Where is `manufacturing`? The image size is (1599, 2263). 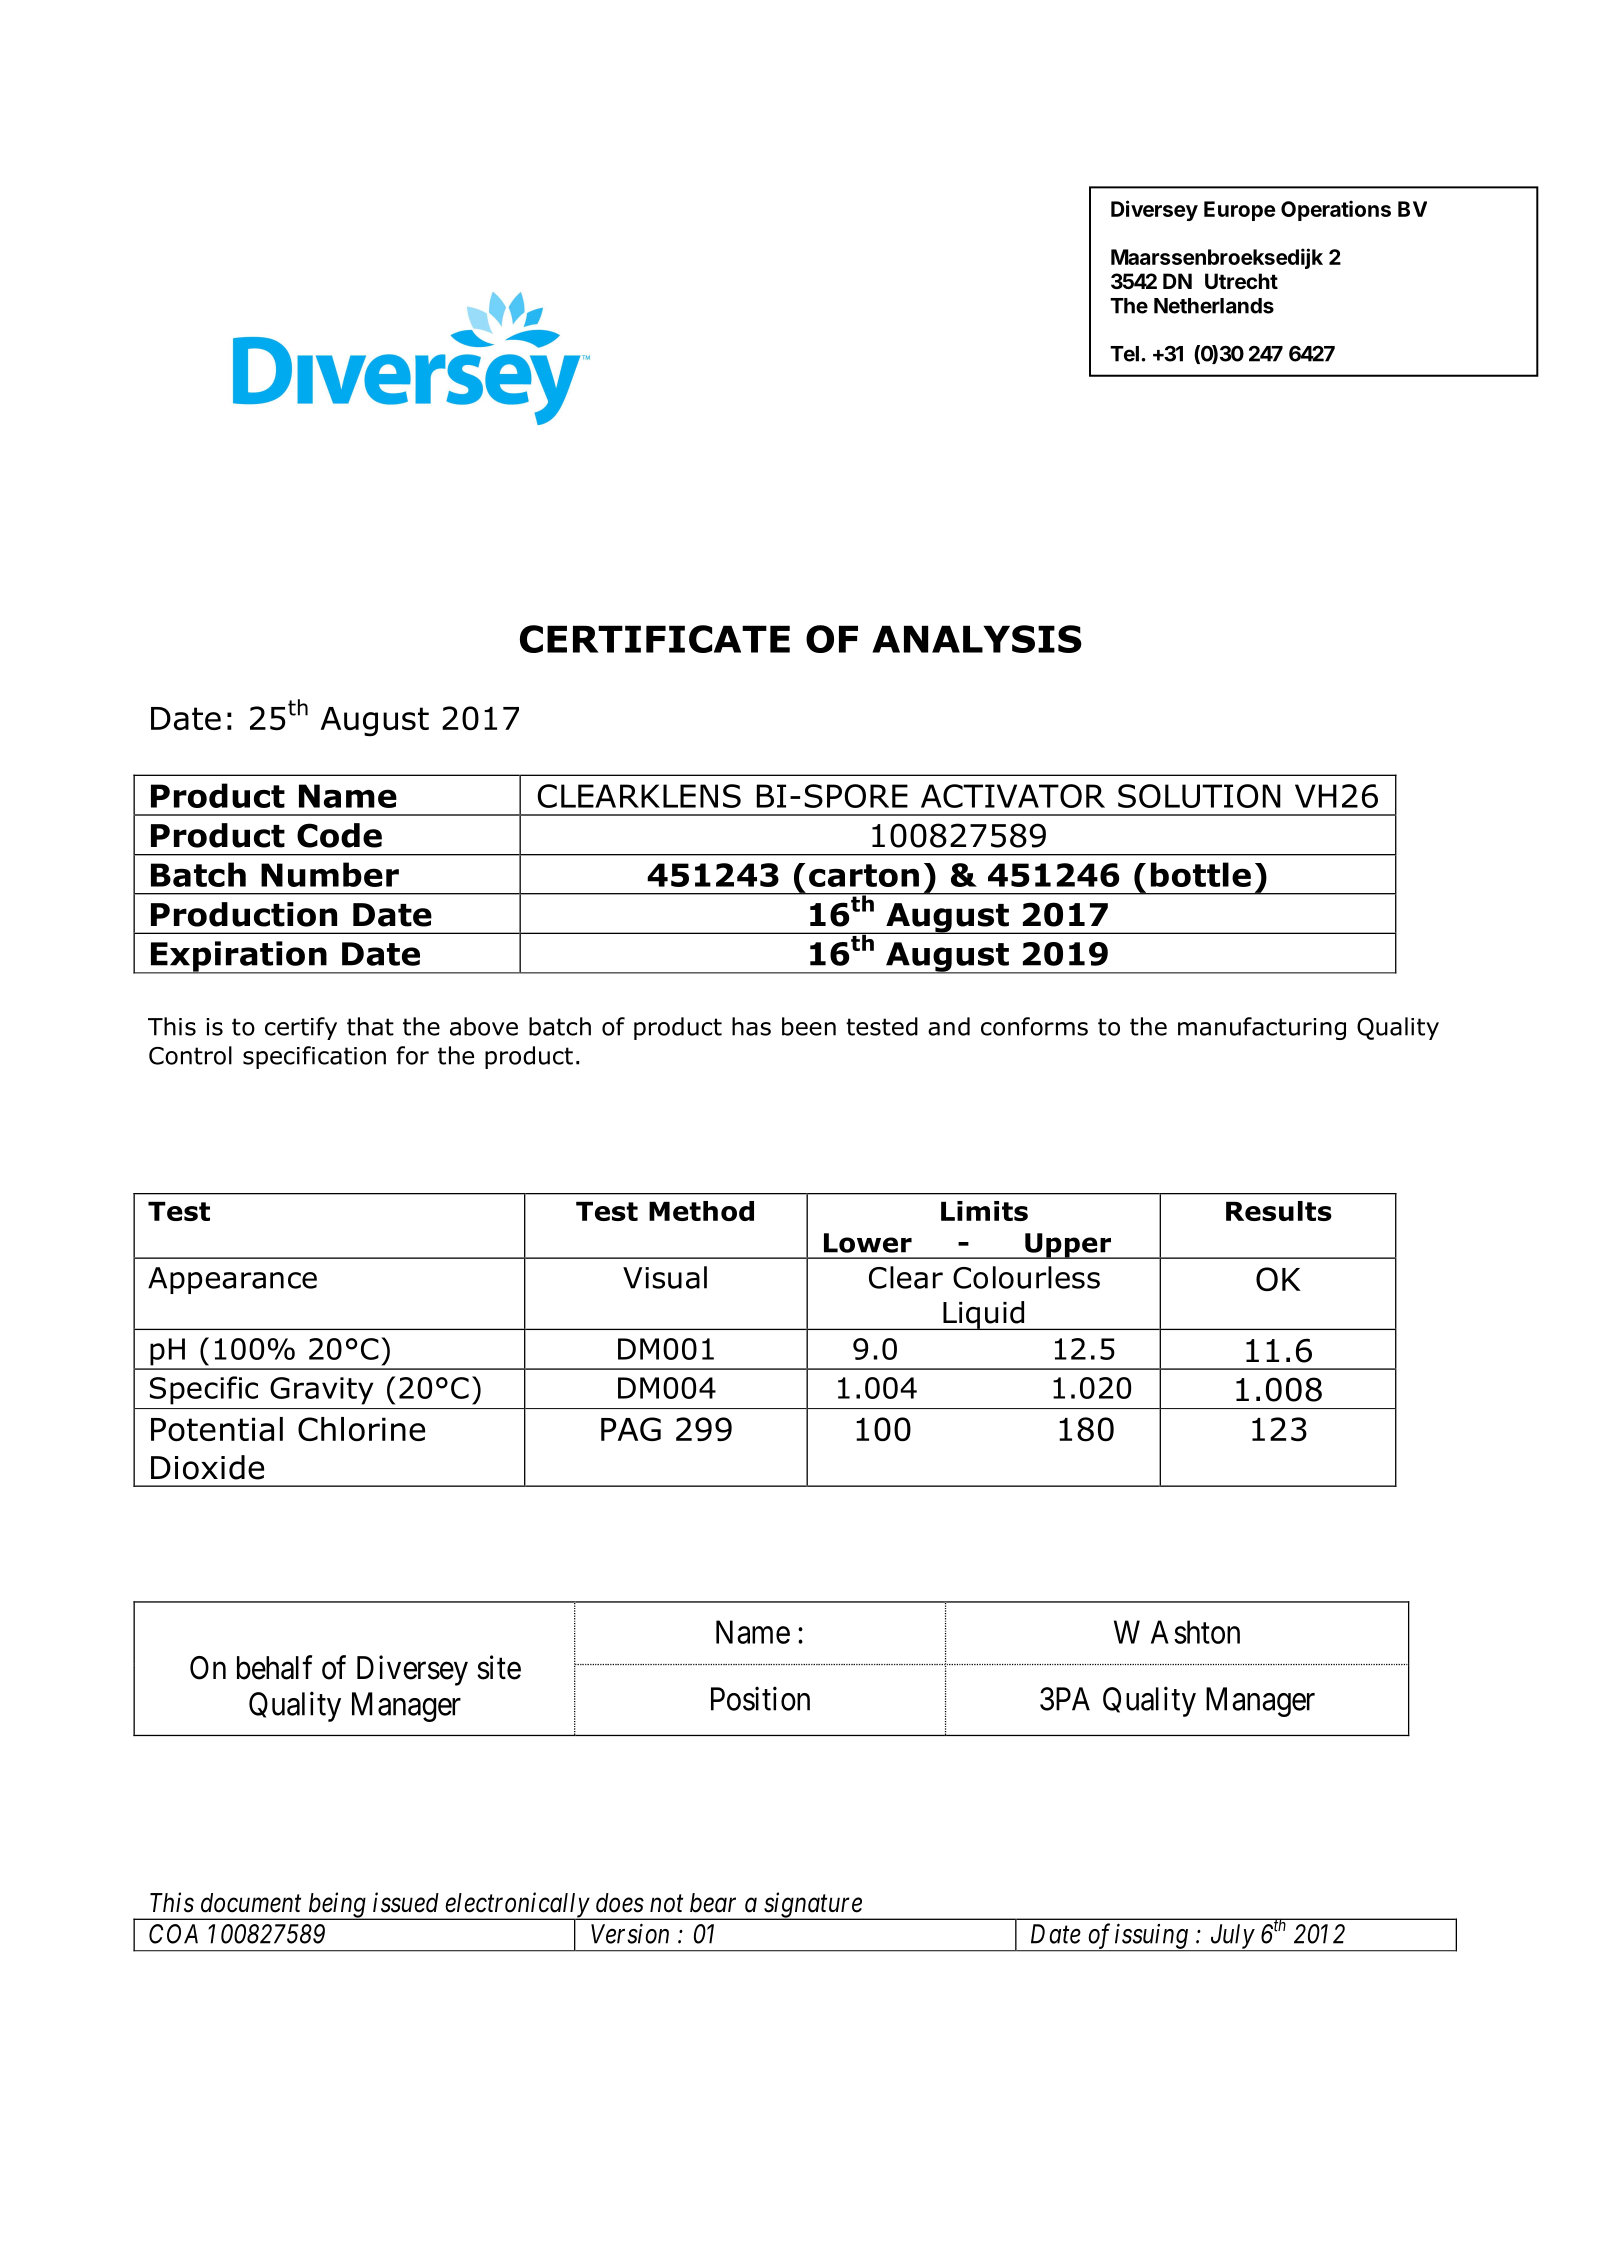
manufacturing is located at coordinates (1262, 1028).
